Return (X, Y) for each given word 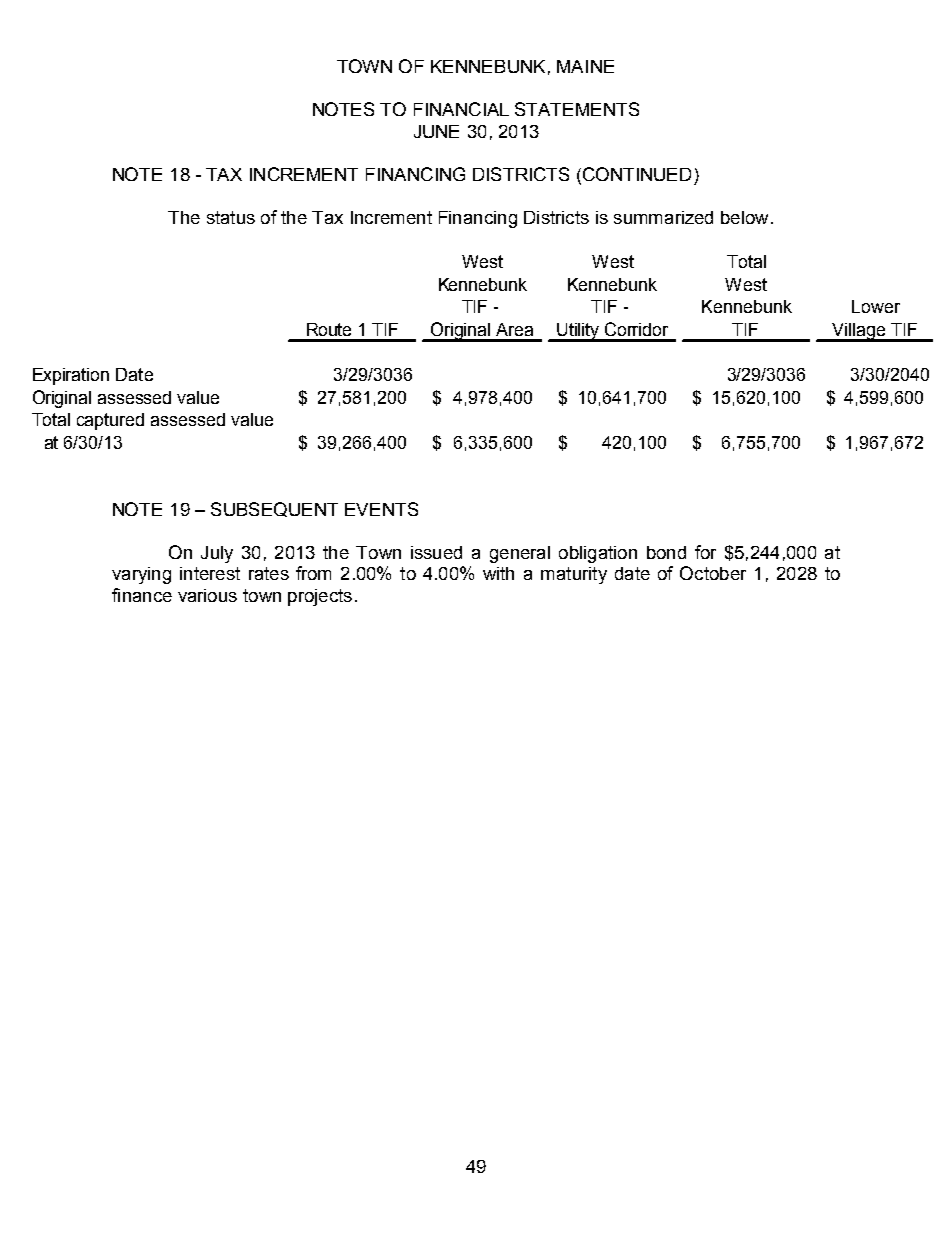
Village (859, 332)
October (713, 573)
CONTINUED (637, 174)
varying (141, 575)
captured (110, 421)
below (744, 217)
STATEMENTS (577, 109)
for (705, 552)
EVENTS (381, 509)
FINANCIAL (461, 109)
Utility (579, 332)
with (498, 573)
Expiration (71, 376)
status (231, 217)
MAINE (585, 66)
